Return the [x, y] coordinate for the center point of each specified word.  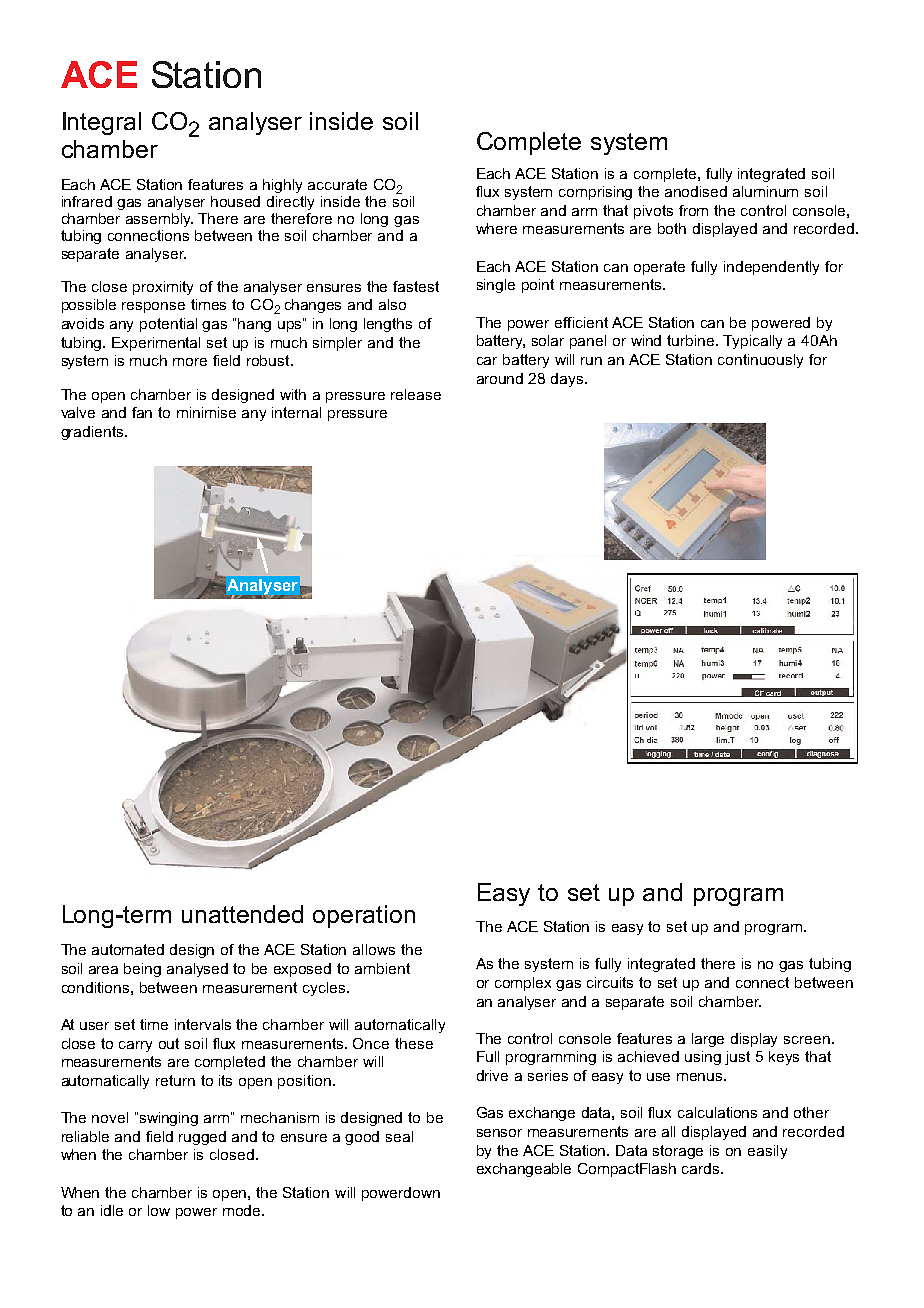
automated [128, 949]
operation [364, 916]
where [496, 228]
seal [399, 1136]
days [568, 380]
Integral [102, 123]
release [416, 394]
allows [374, 949]
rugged [202, 1138]
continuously [760, 361]
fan [142, 412]
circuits [610, 982]
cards [702, 1168]
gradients [93, 433]
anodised [696, 191]
